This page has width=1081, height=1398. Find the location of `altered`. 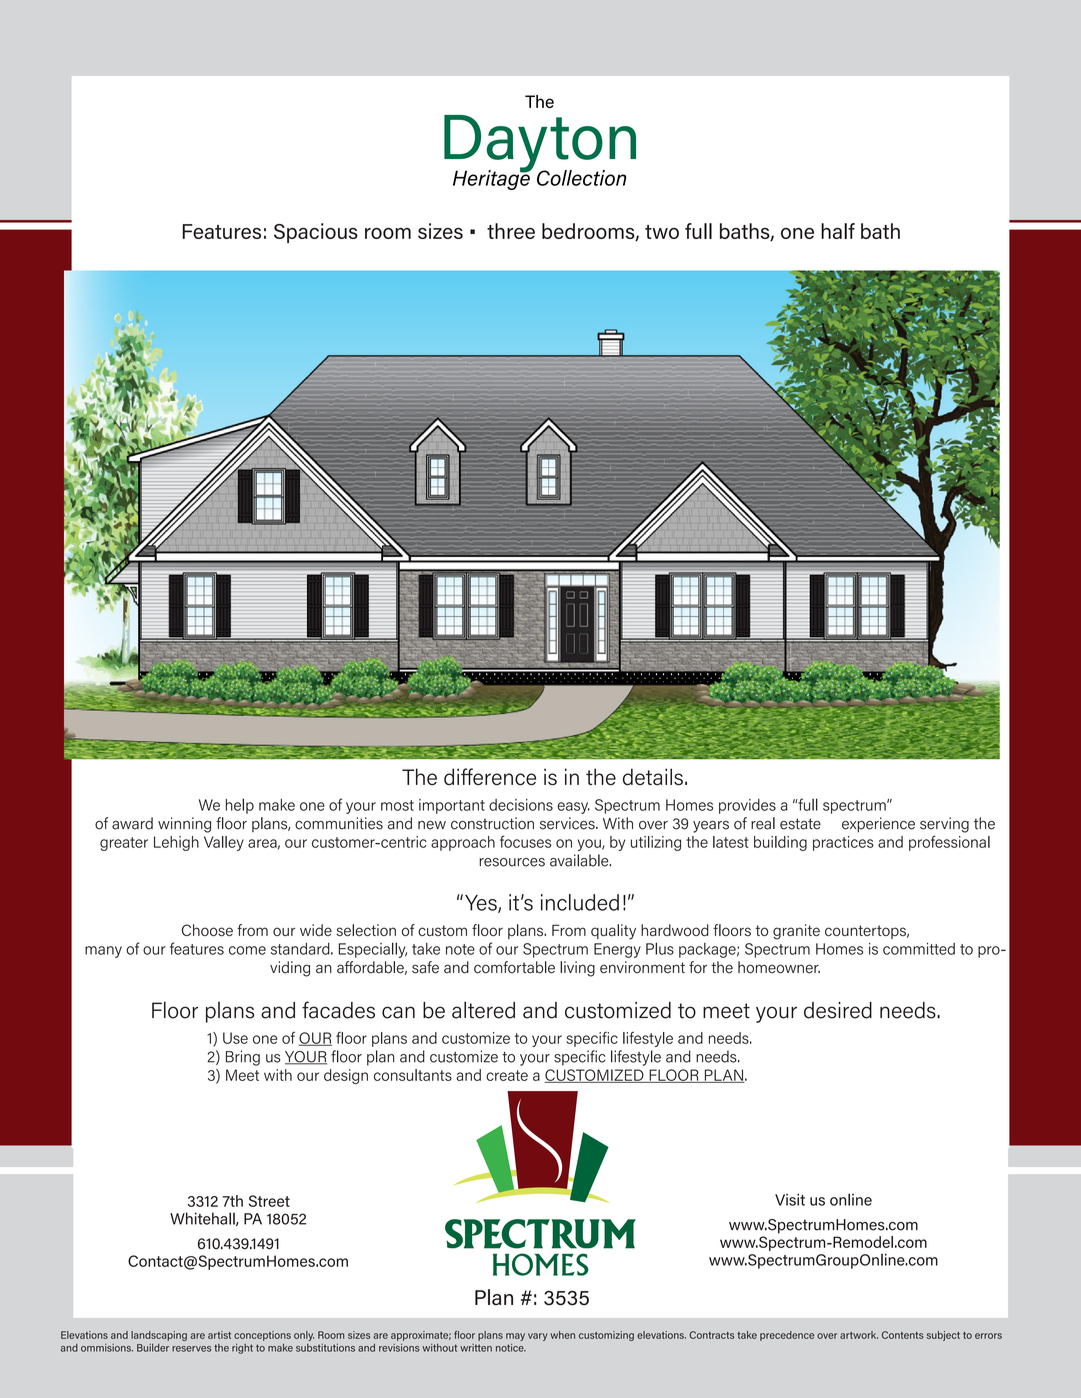

altered is located at coordinates (483, 1010).
